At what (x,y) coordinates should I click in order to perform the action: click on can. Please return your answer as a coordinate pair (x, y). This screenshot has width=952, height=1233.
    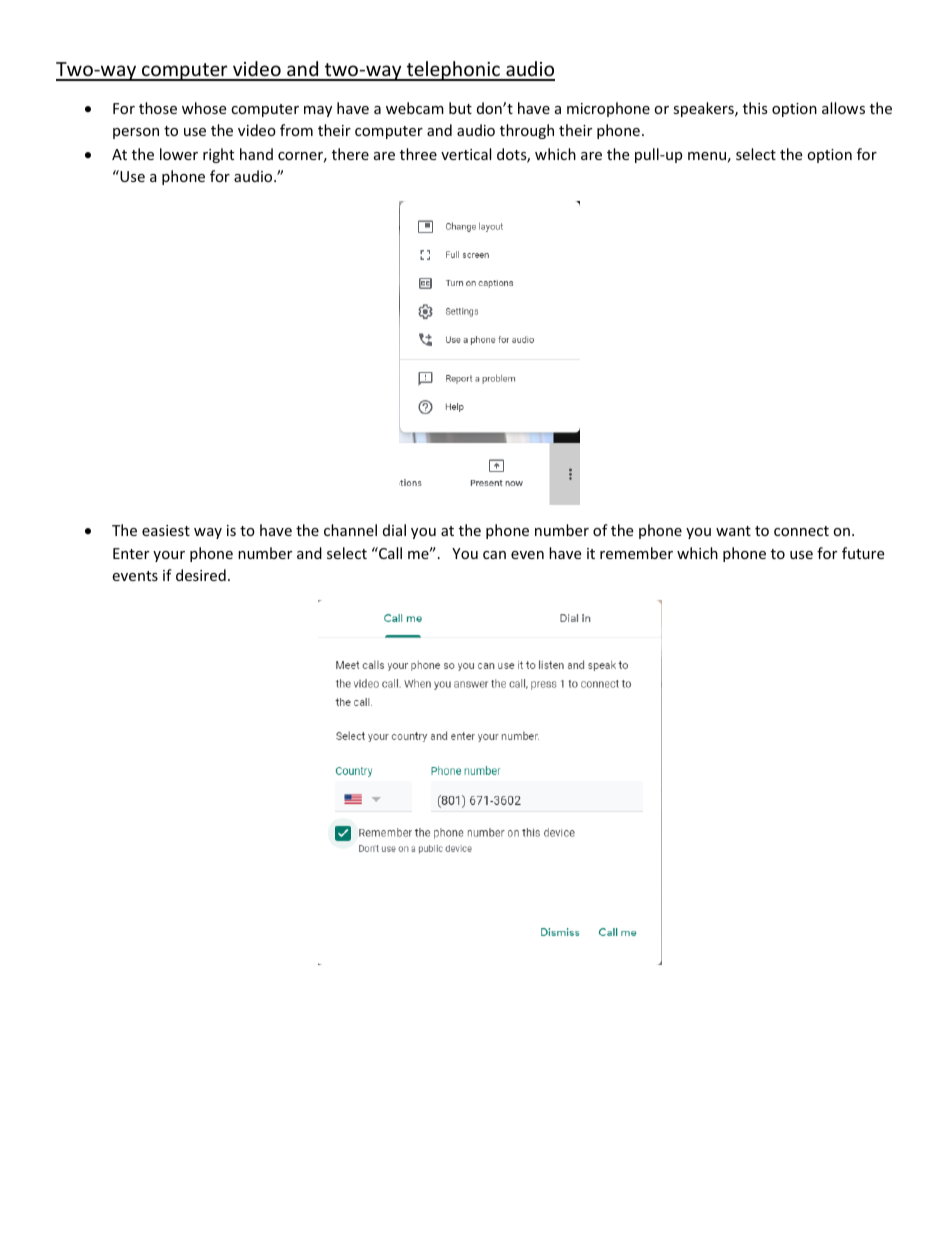
    Looking at the image, I should click on (494, 555).
